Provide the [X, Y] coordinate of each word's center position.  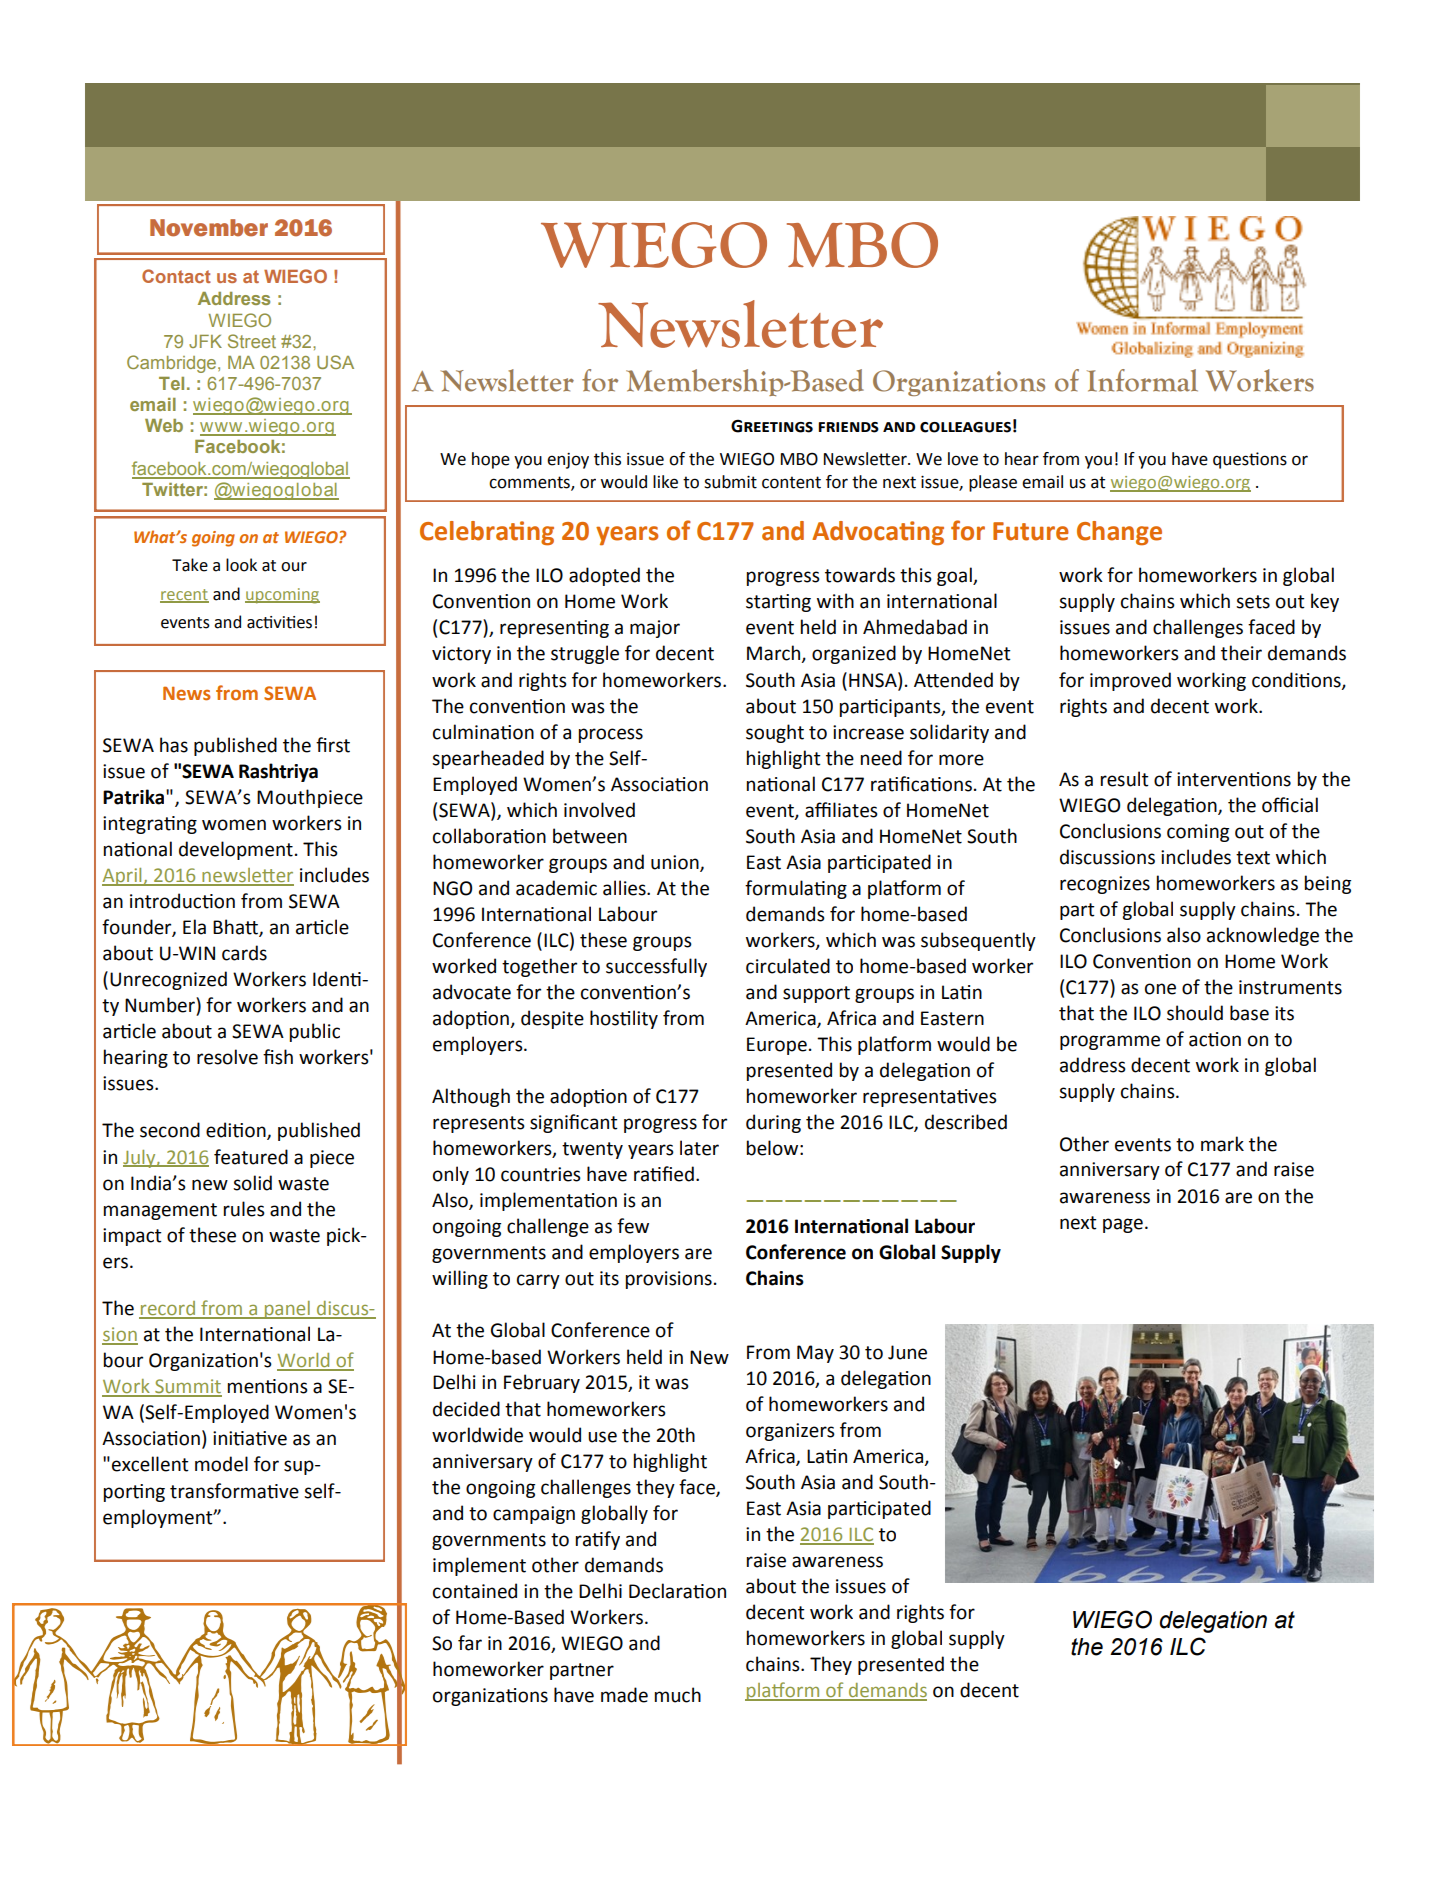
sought [775, 733]
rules [244, 1209]
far [470, 1643]
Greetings [772, 426]
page [1123, 1225]
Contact [176, 276]
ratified [664, 1174]
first [333, 745]
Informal [1142, 380]
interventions [1234, 779]
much [678, 1695]
